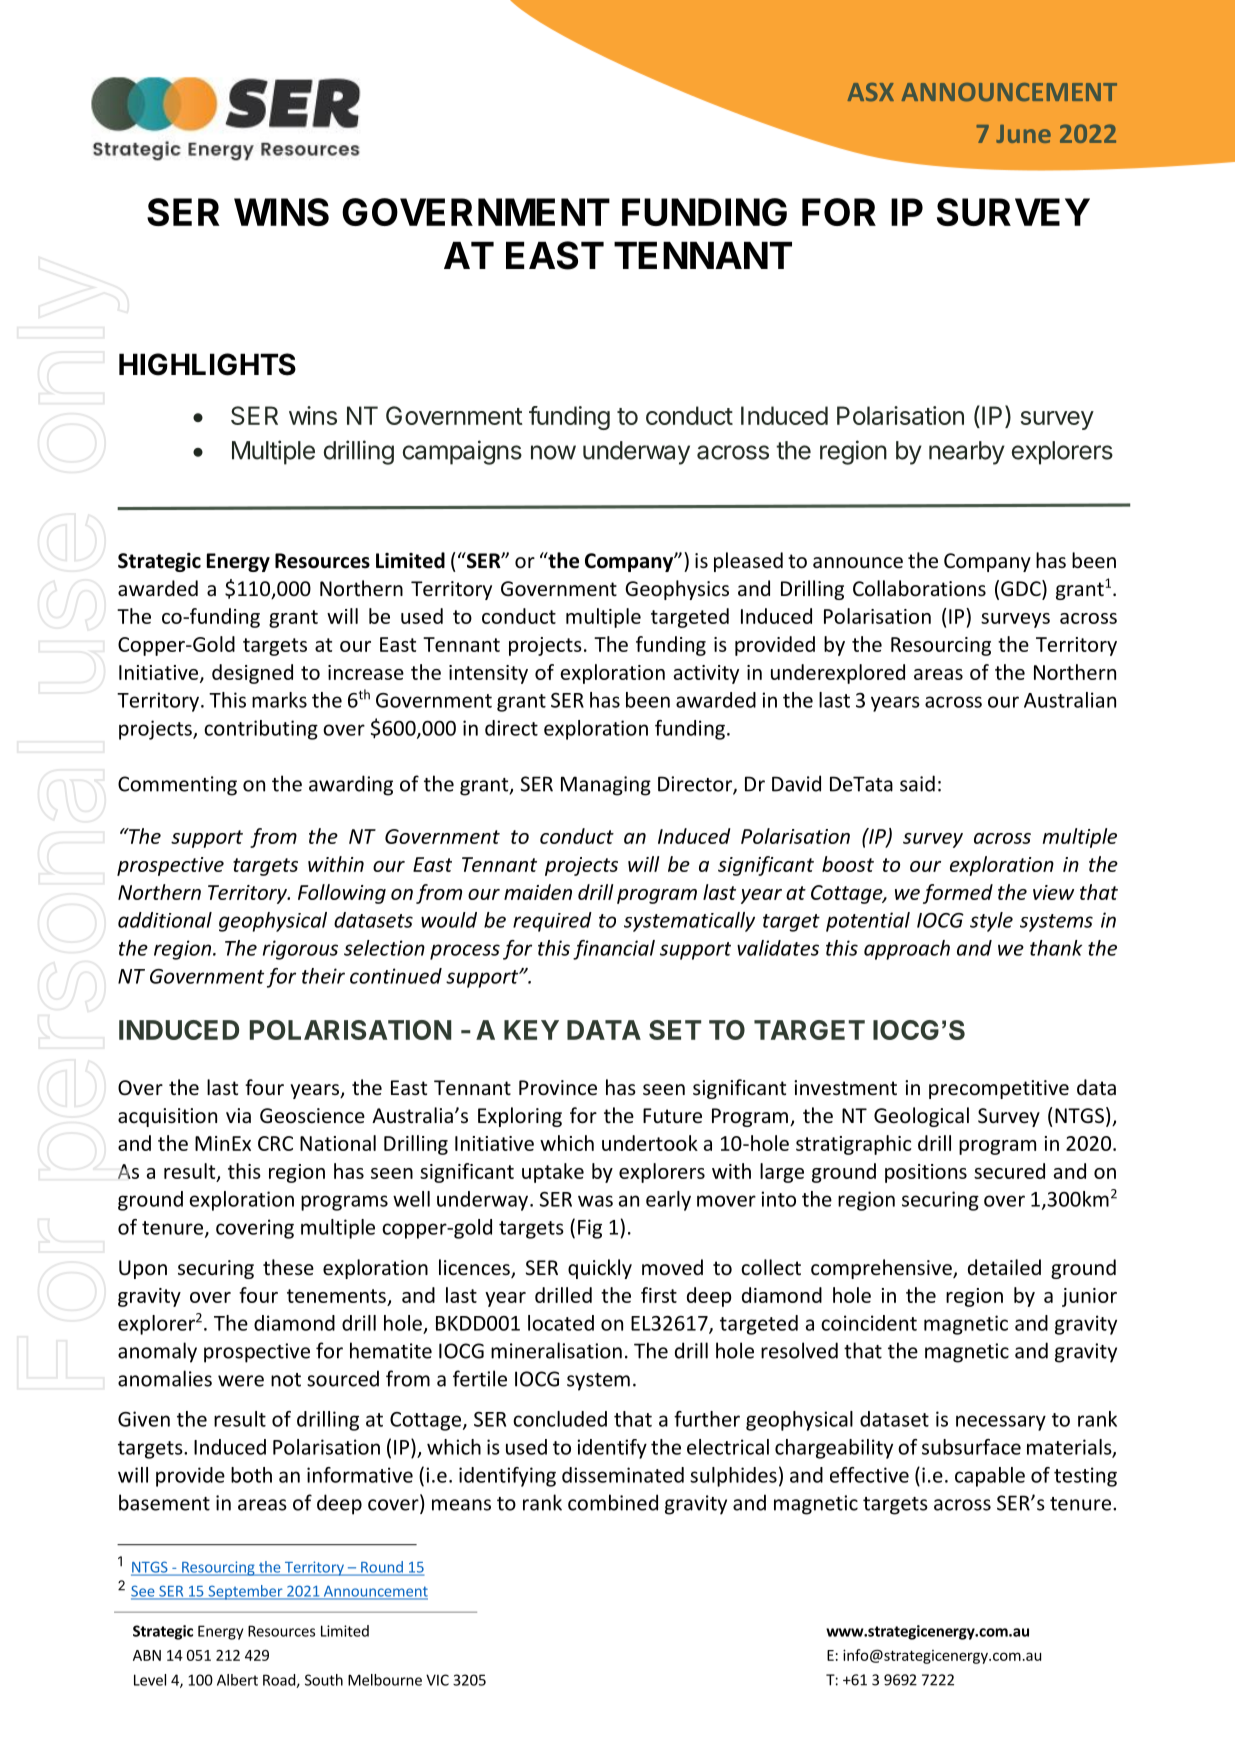 This screenshot has height=1748, width=1235. I want to click on now, so click(553, 452).
